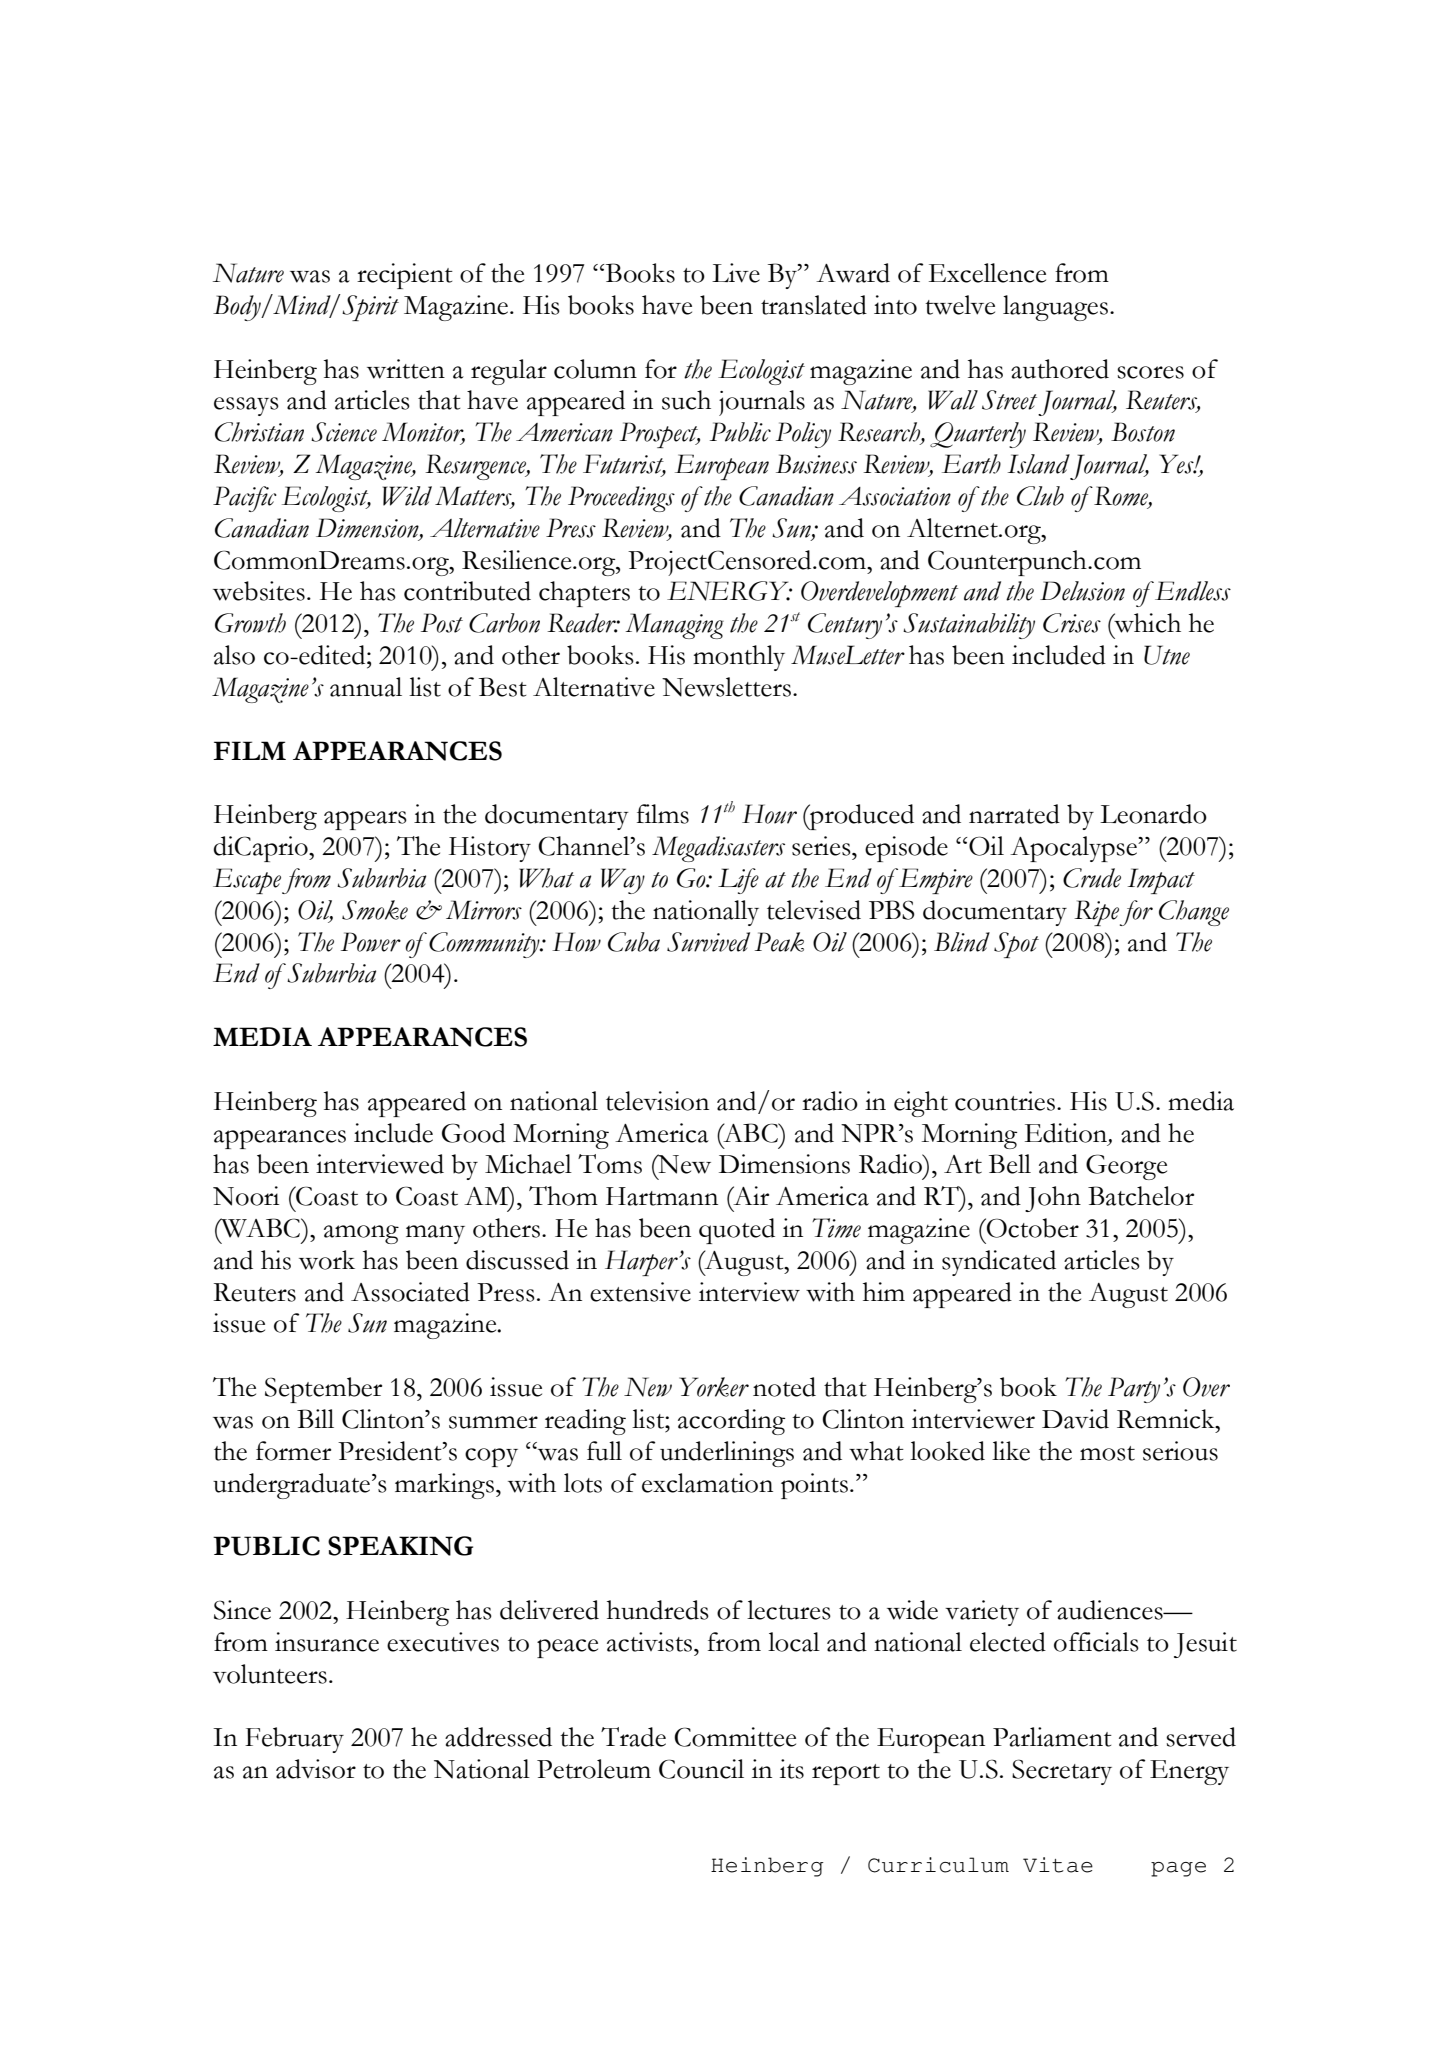 Image resolution: width=1448 pixels, height=2049 pixels. I want to click on quoted, so click(737, 1231).
